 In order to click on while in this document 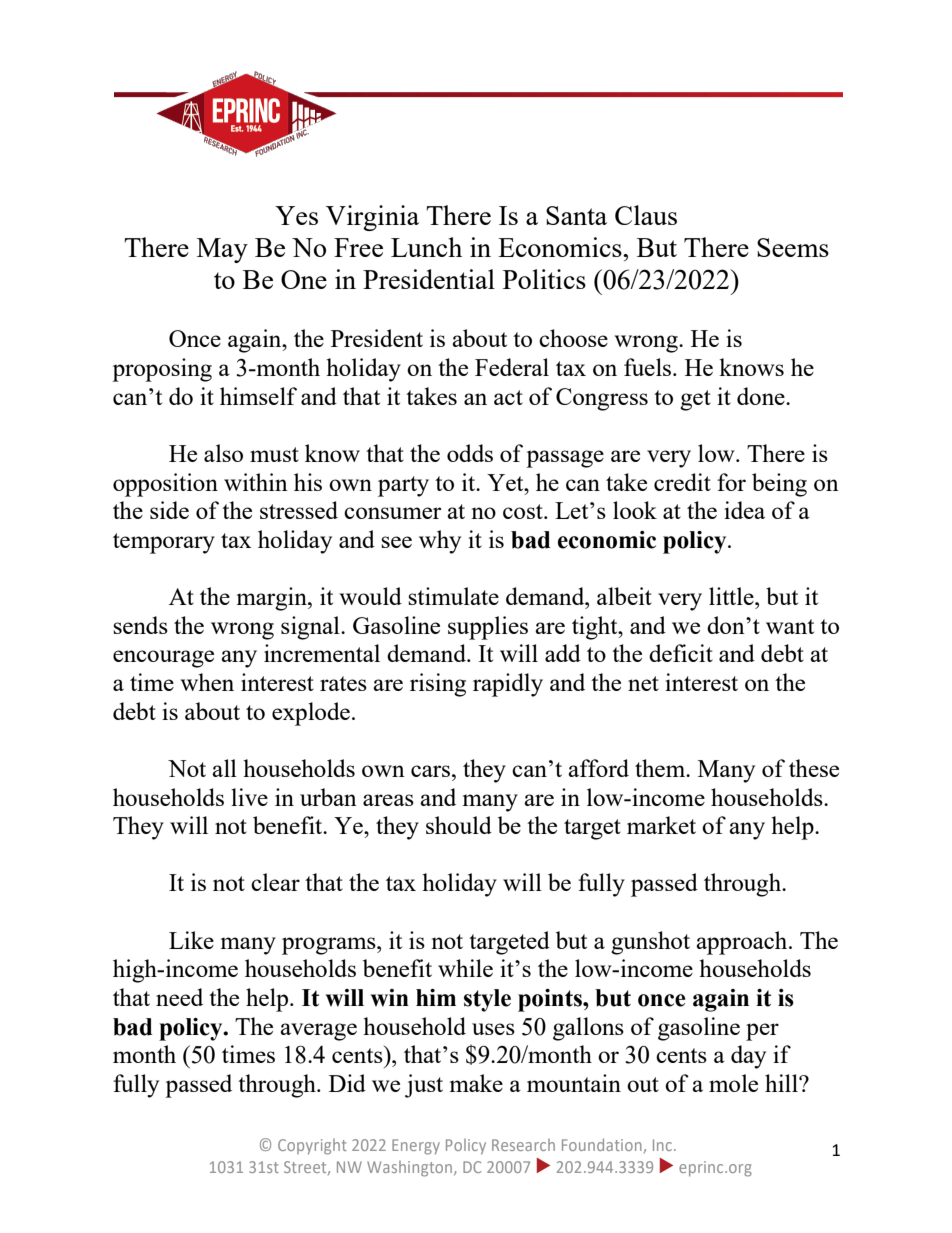, I will do `click(465, 968)`.
